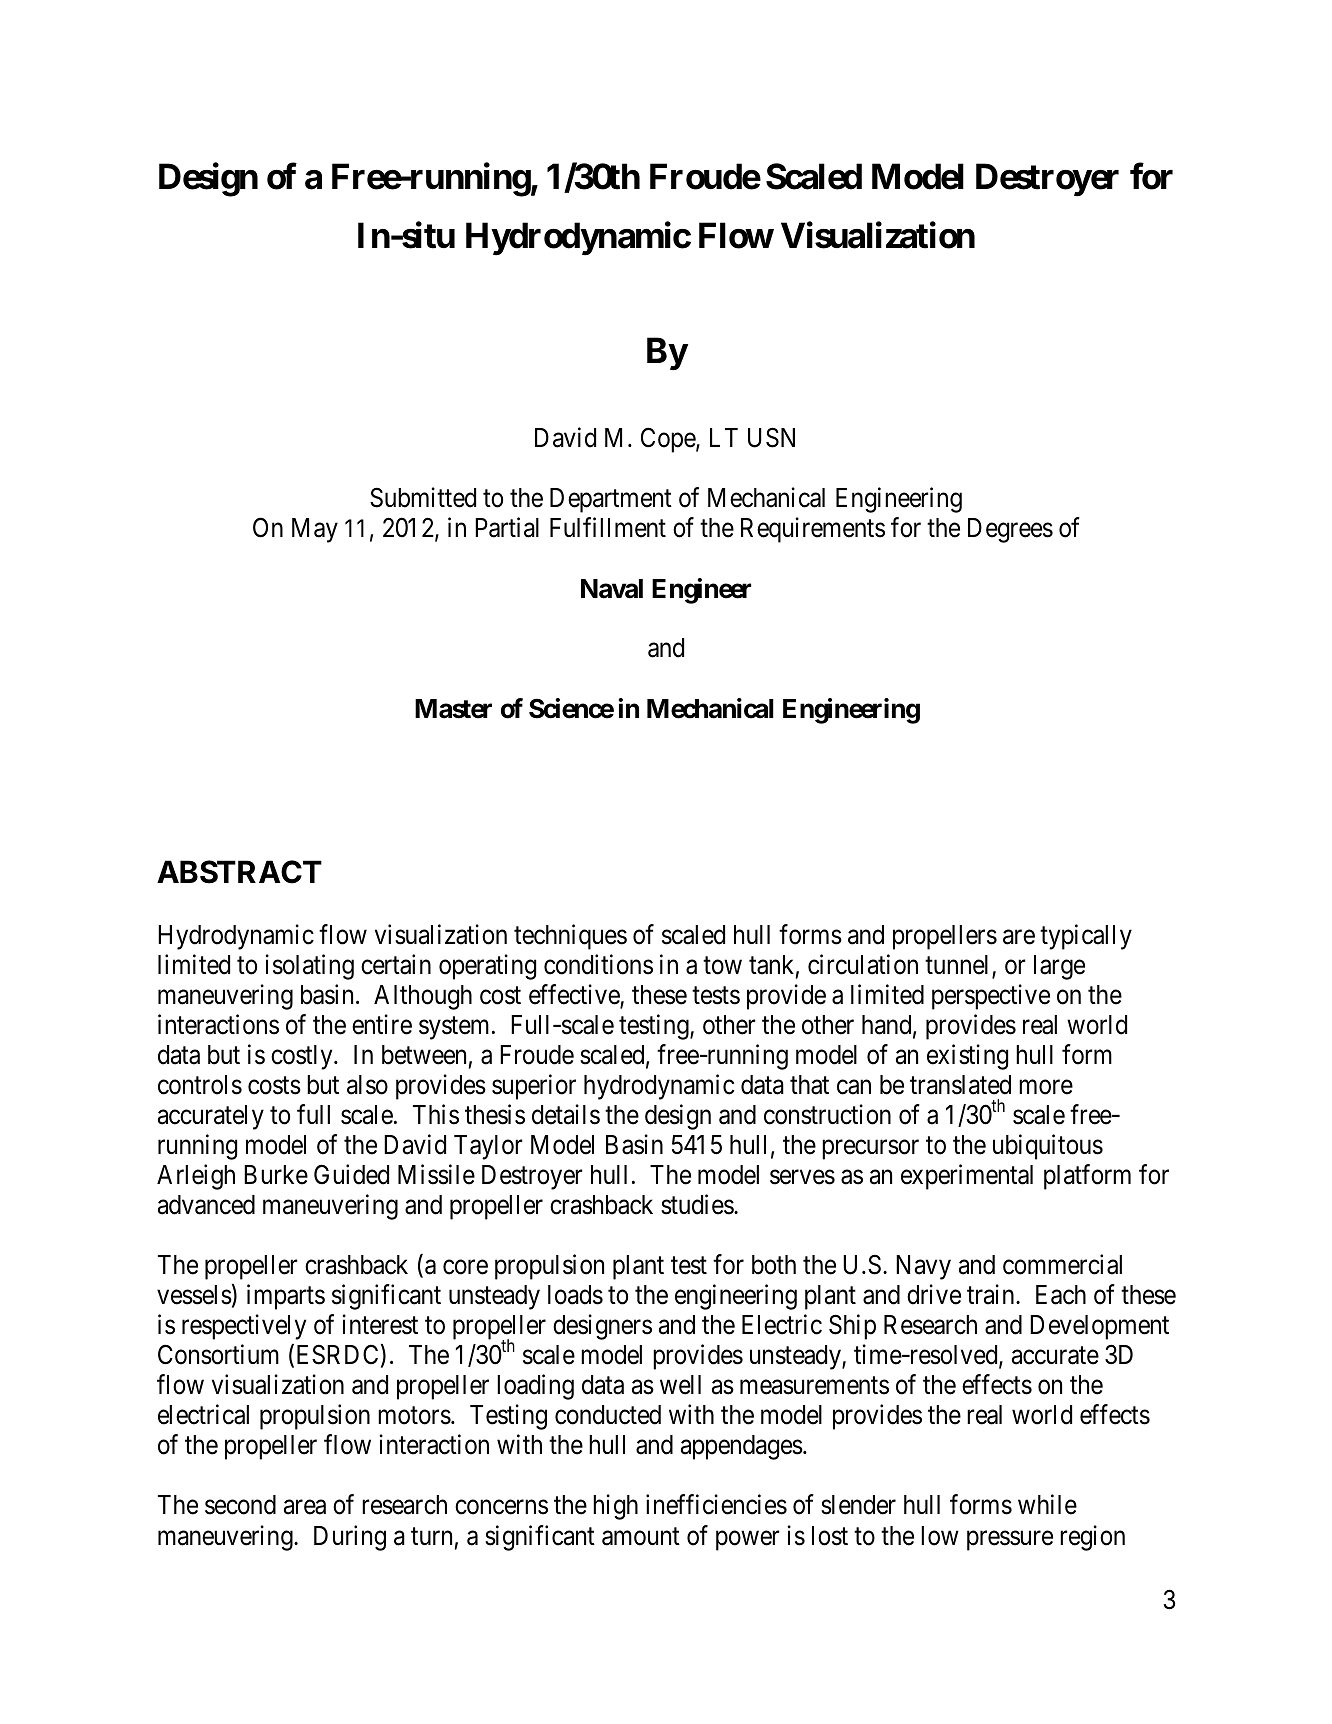  What do you see at coordinates (315, 530) in the screenshot?
I see `May` at bounding box center [315, 530].
